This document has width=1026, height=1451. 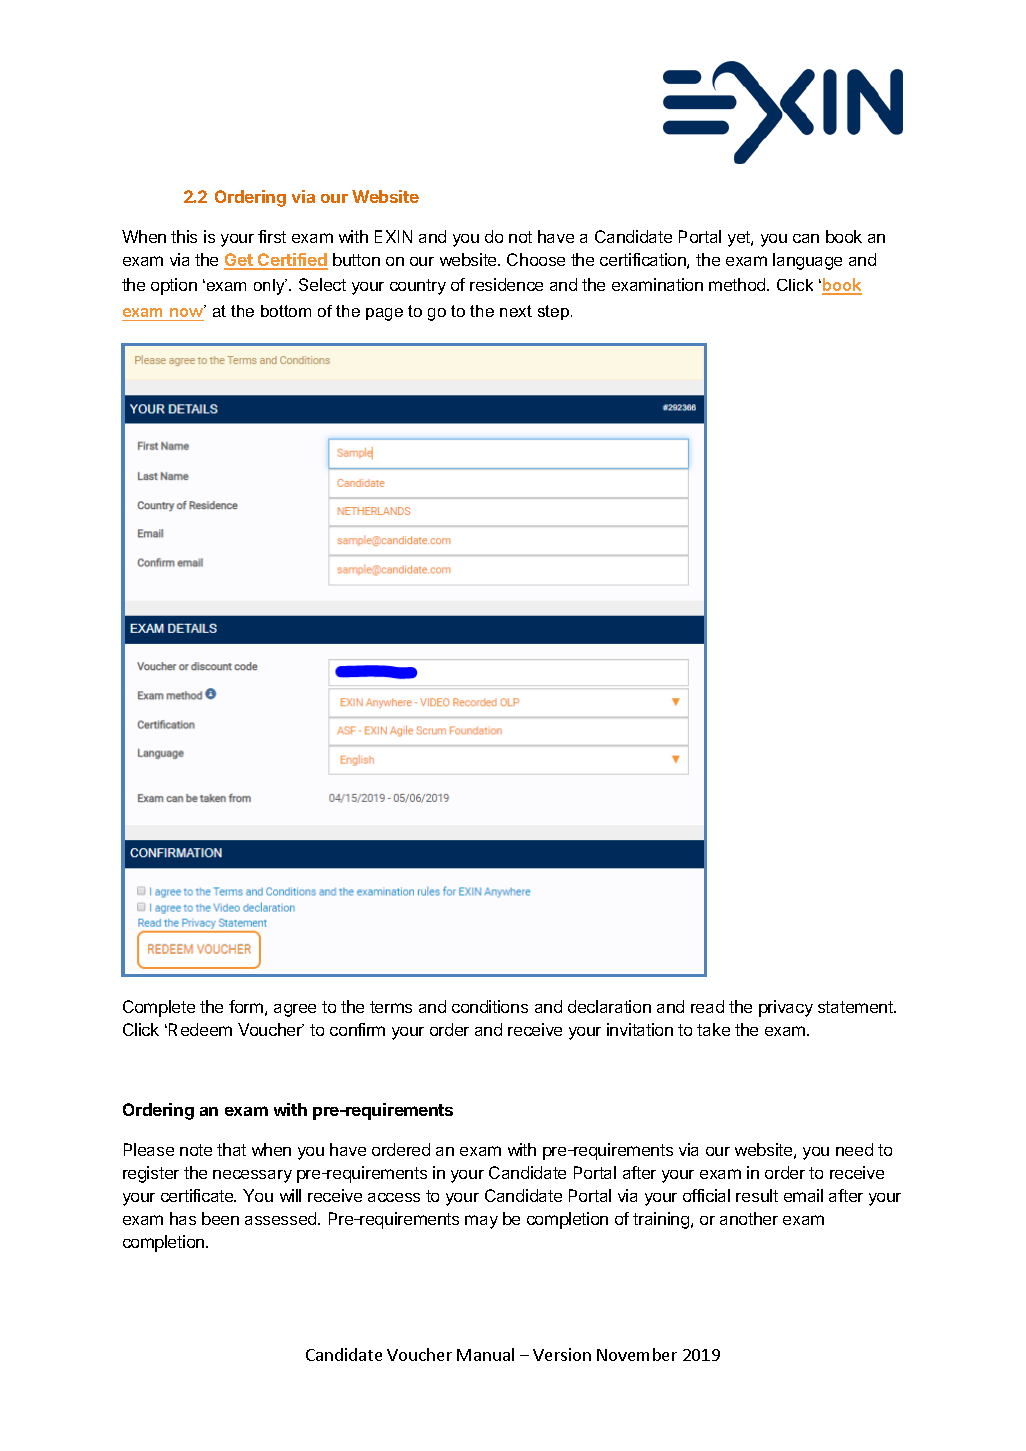 What do you see at coordinates (485, 1354) in the document?
I see `Manual` at bounding box center [485, 1354].
